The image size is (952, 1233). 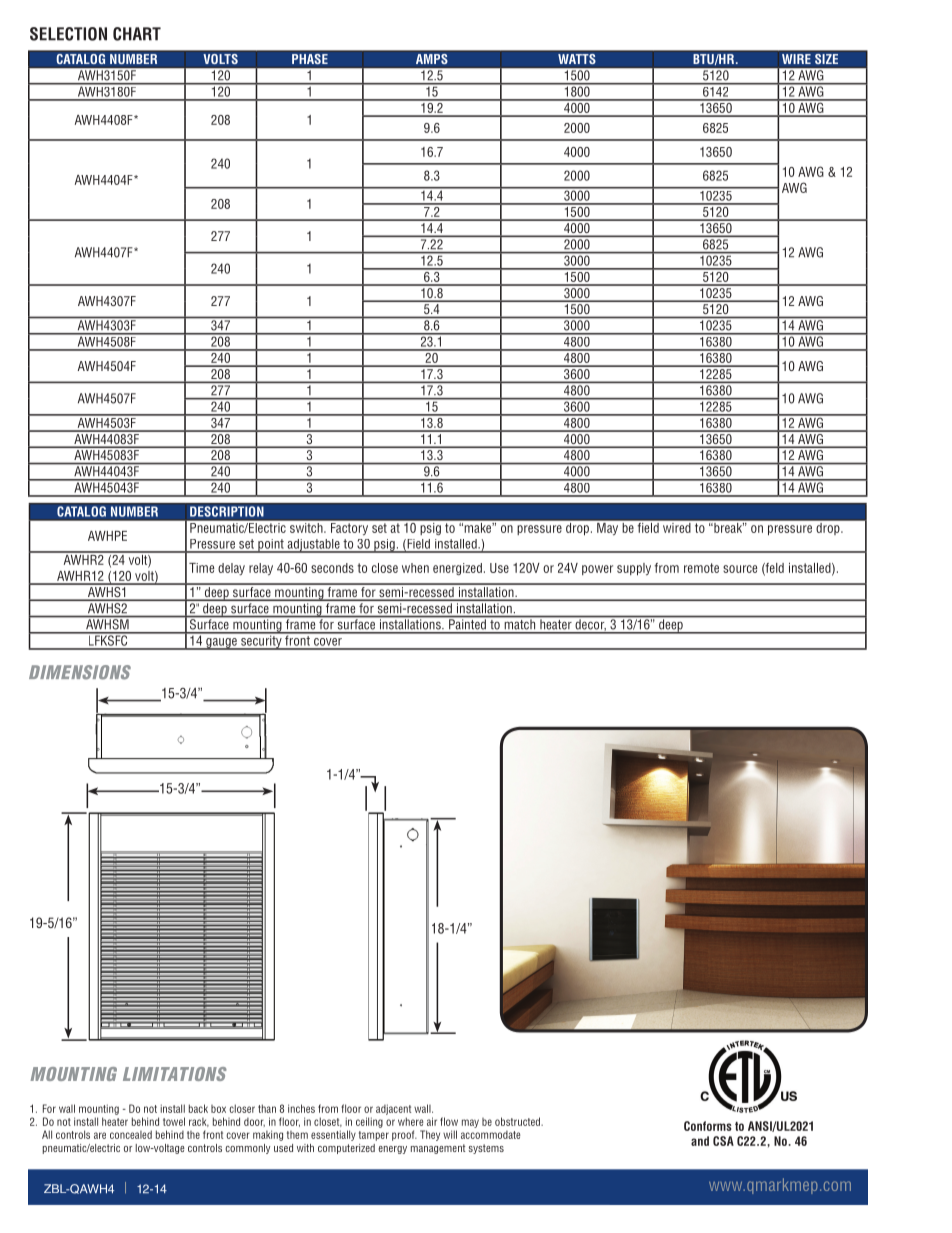 I want to click on towel, so click(x=174, y=1121).
